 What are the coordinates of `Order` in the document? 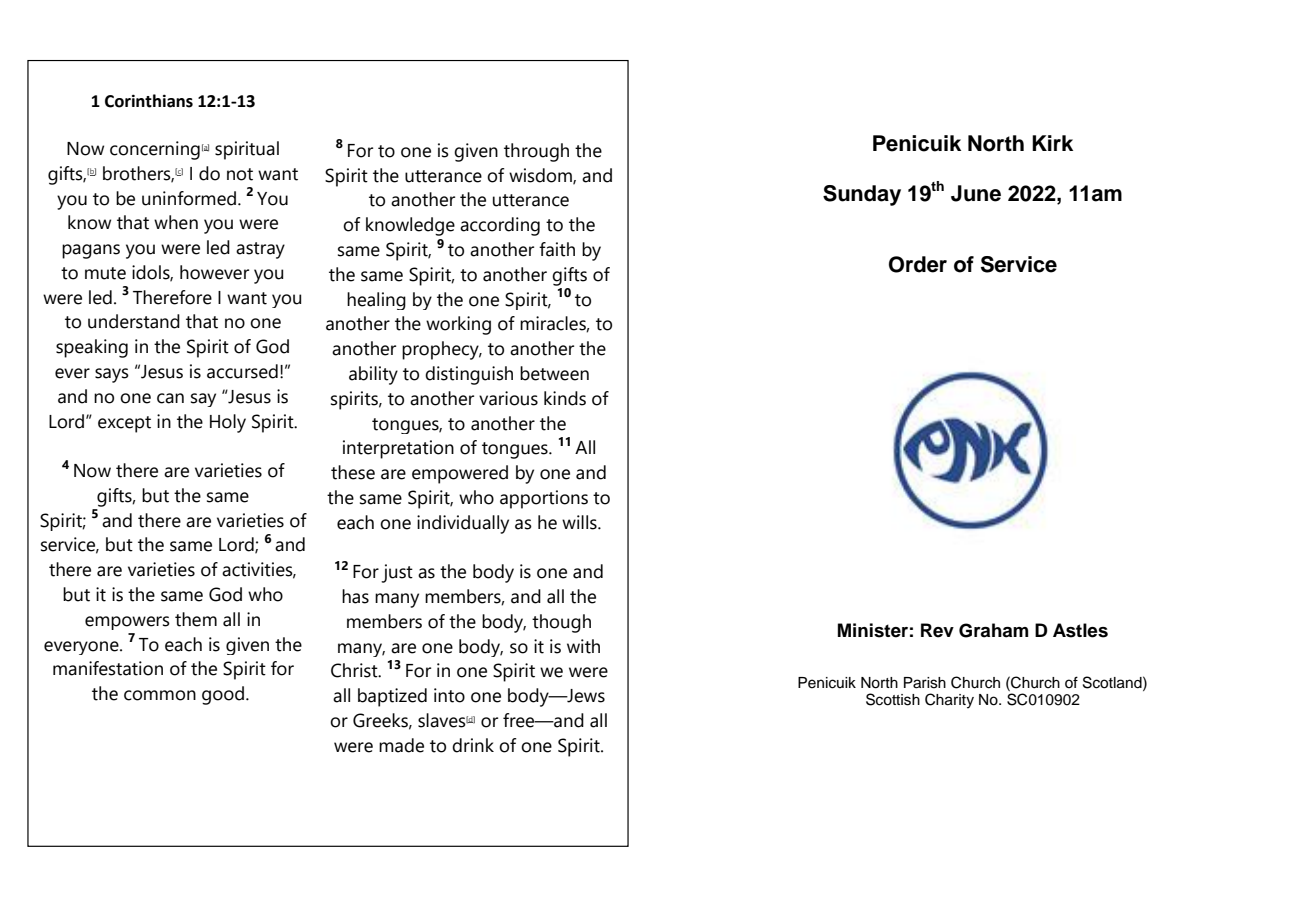 It's located at (918, 264).
